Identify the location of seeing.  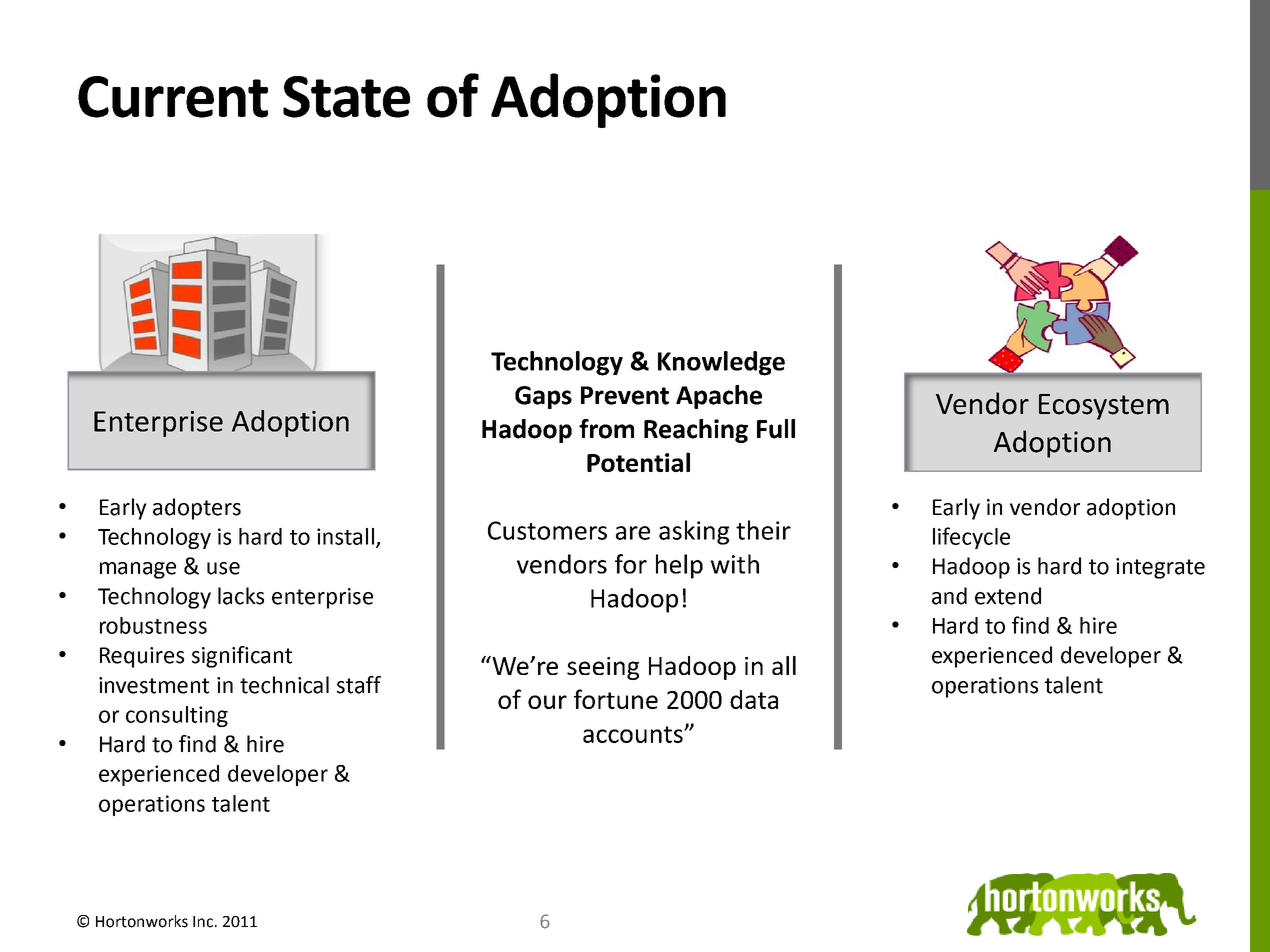
(603, 668).
